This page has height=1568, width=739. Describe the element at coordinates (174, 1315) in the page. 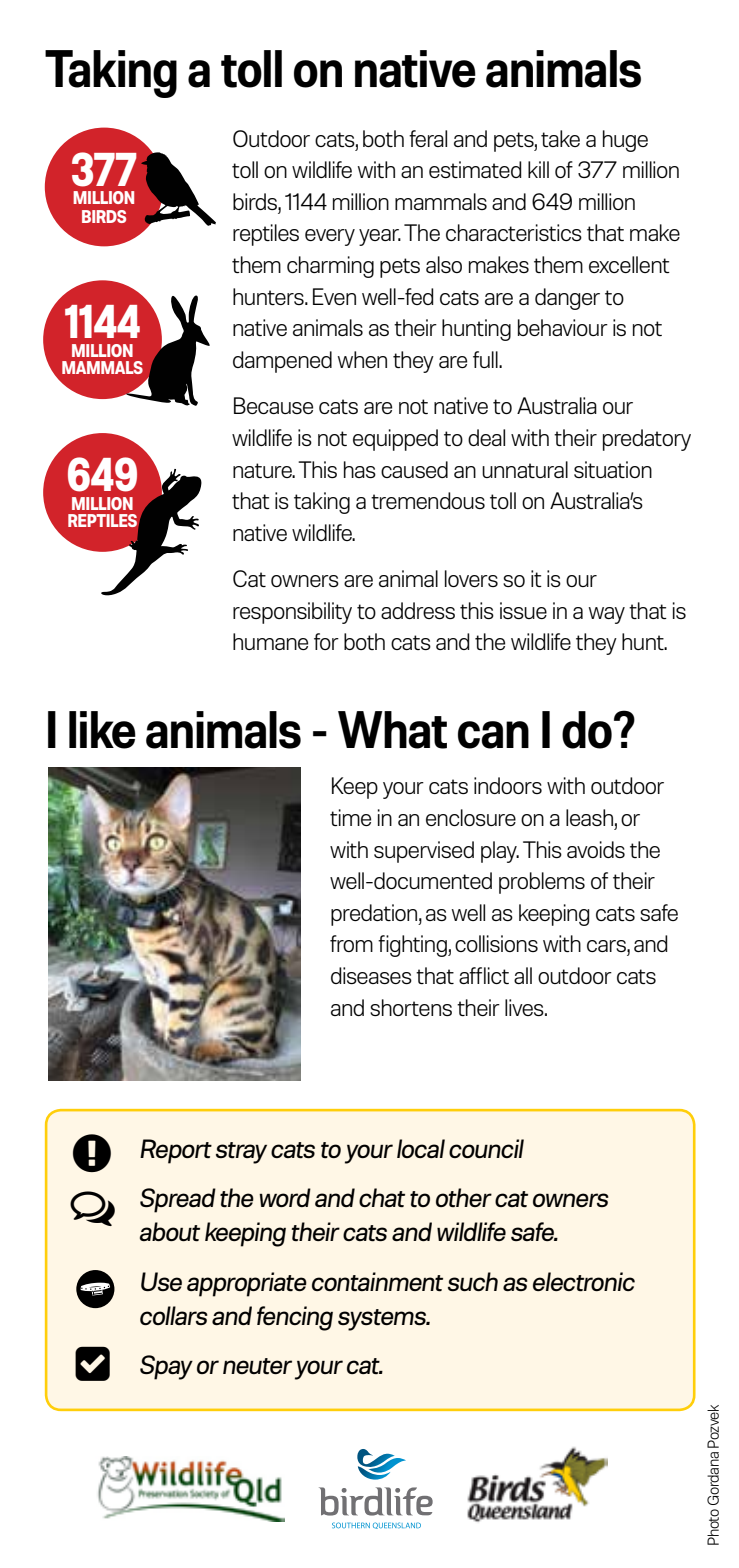

I see `collars` at that location.
